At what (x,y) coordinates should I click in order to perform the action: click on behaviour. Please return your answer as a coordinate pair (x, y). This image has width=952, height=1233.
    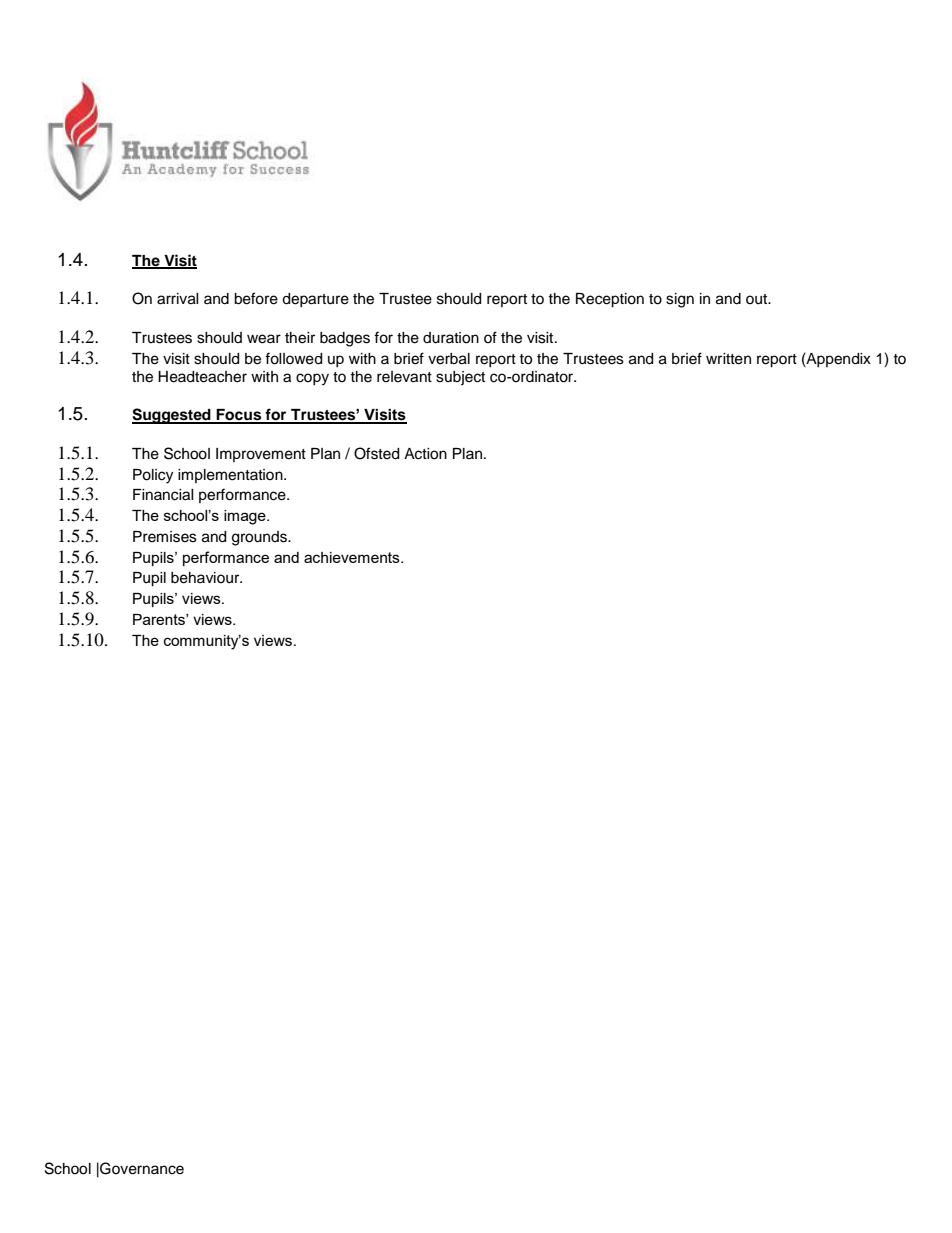
    Looking at the image, I should click on (206, 578).
